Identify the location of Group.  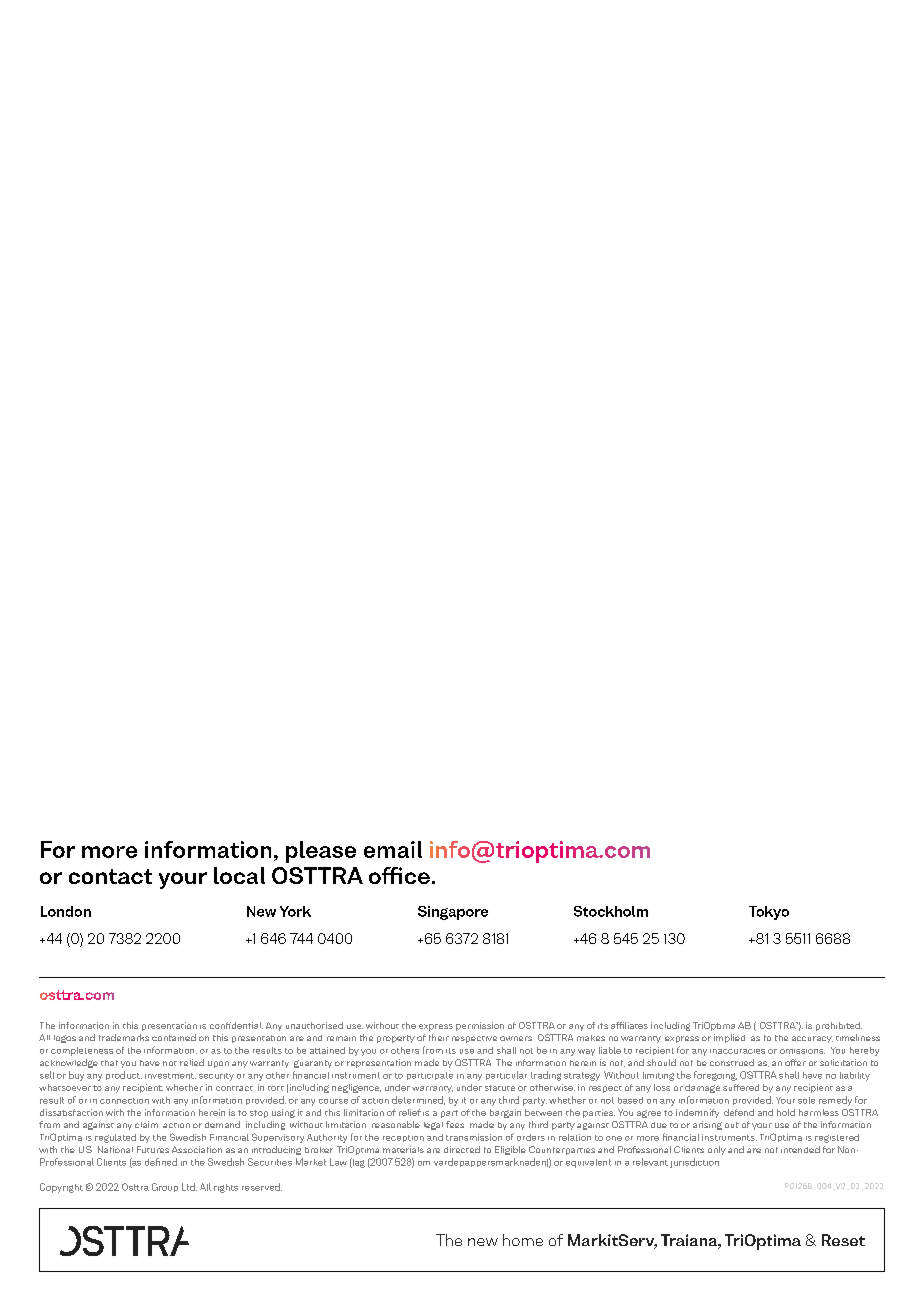
(165, 1187).
